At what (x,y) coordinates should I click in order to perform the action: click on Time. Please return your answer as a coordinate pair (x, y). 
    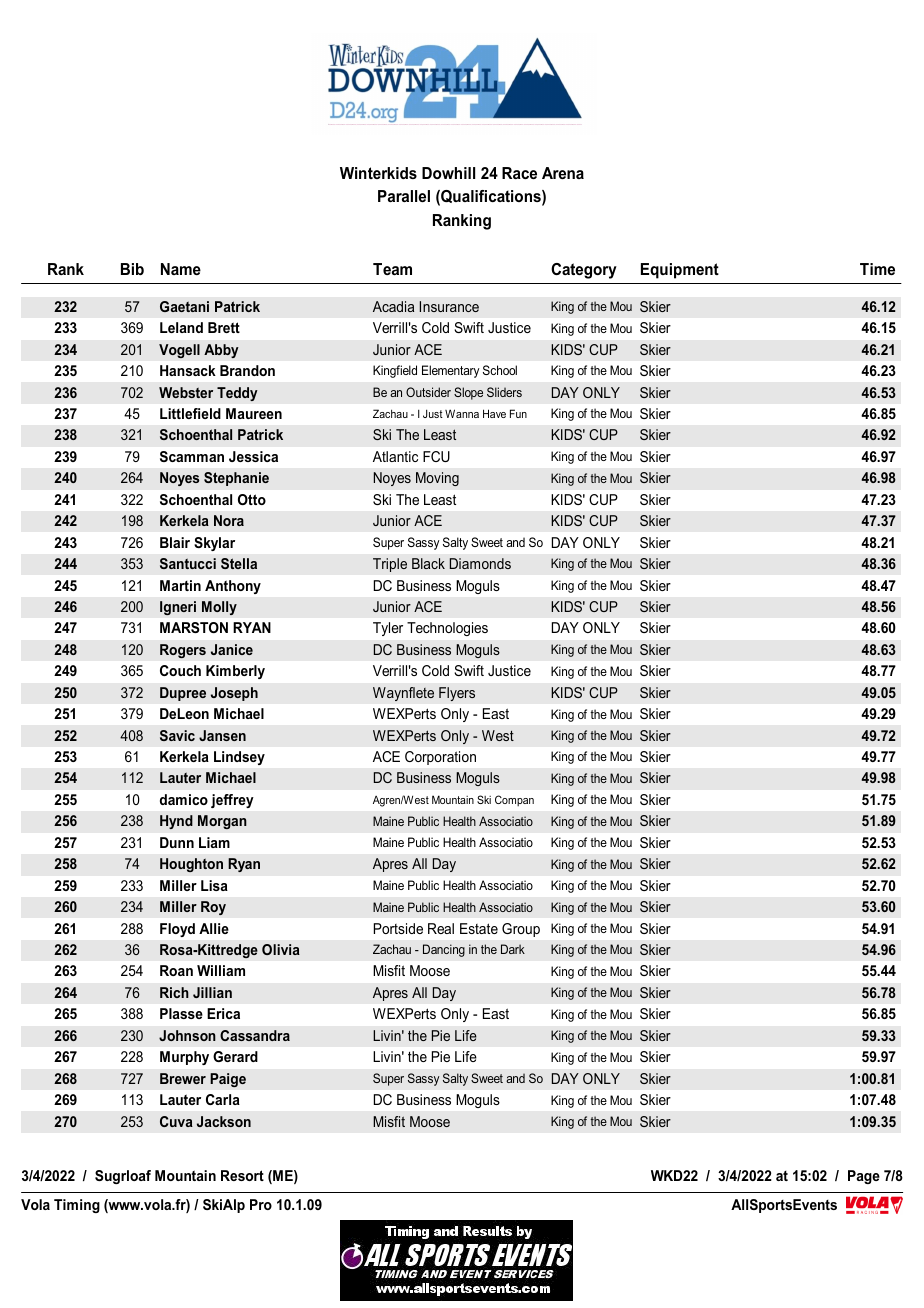
    Looking at the image, I should click on (877, 269).
